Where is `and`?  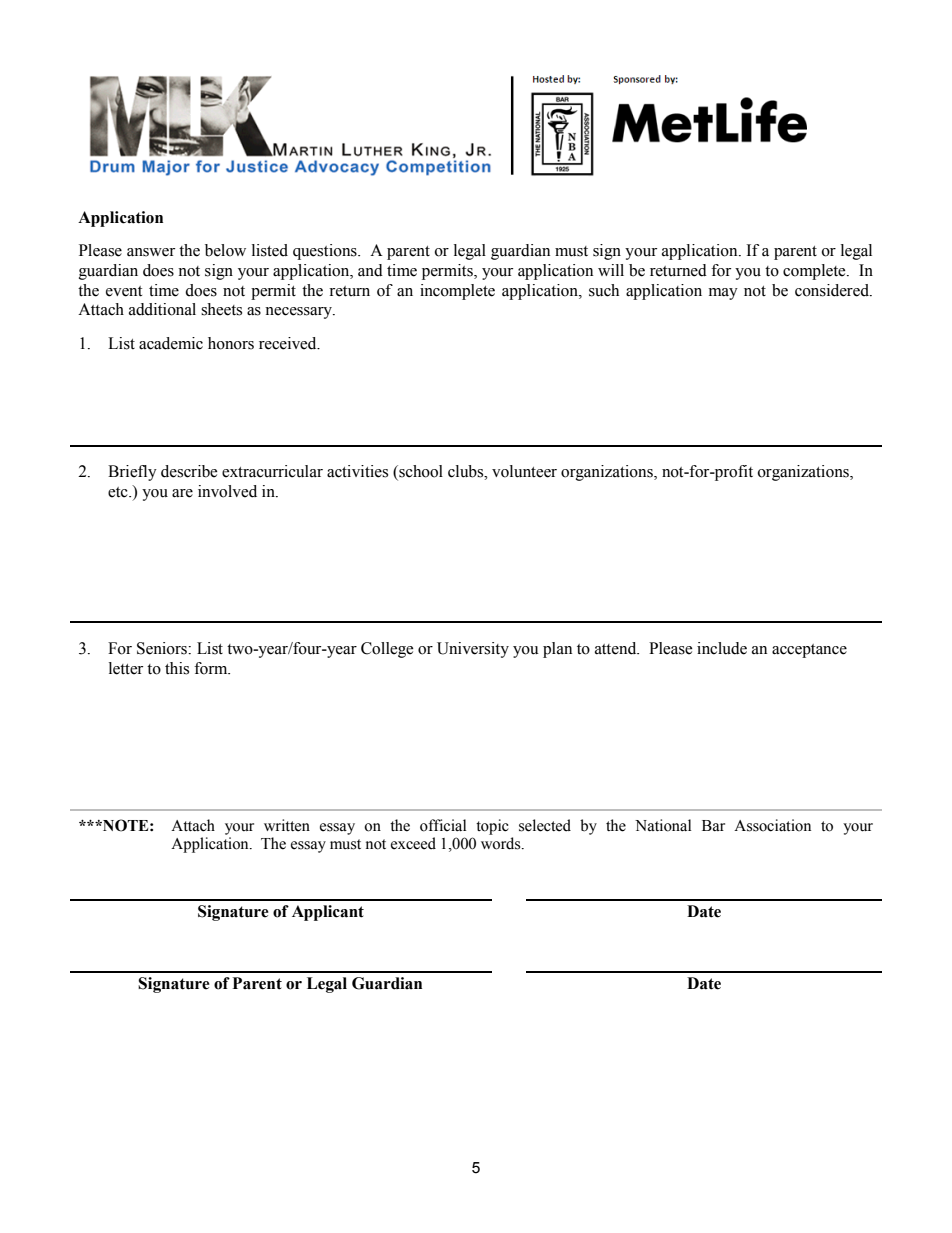
and is located at coordinates (370, 270).
